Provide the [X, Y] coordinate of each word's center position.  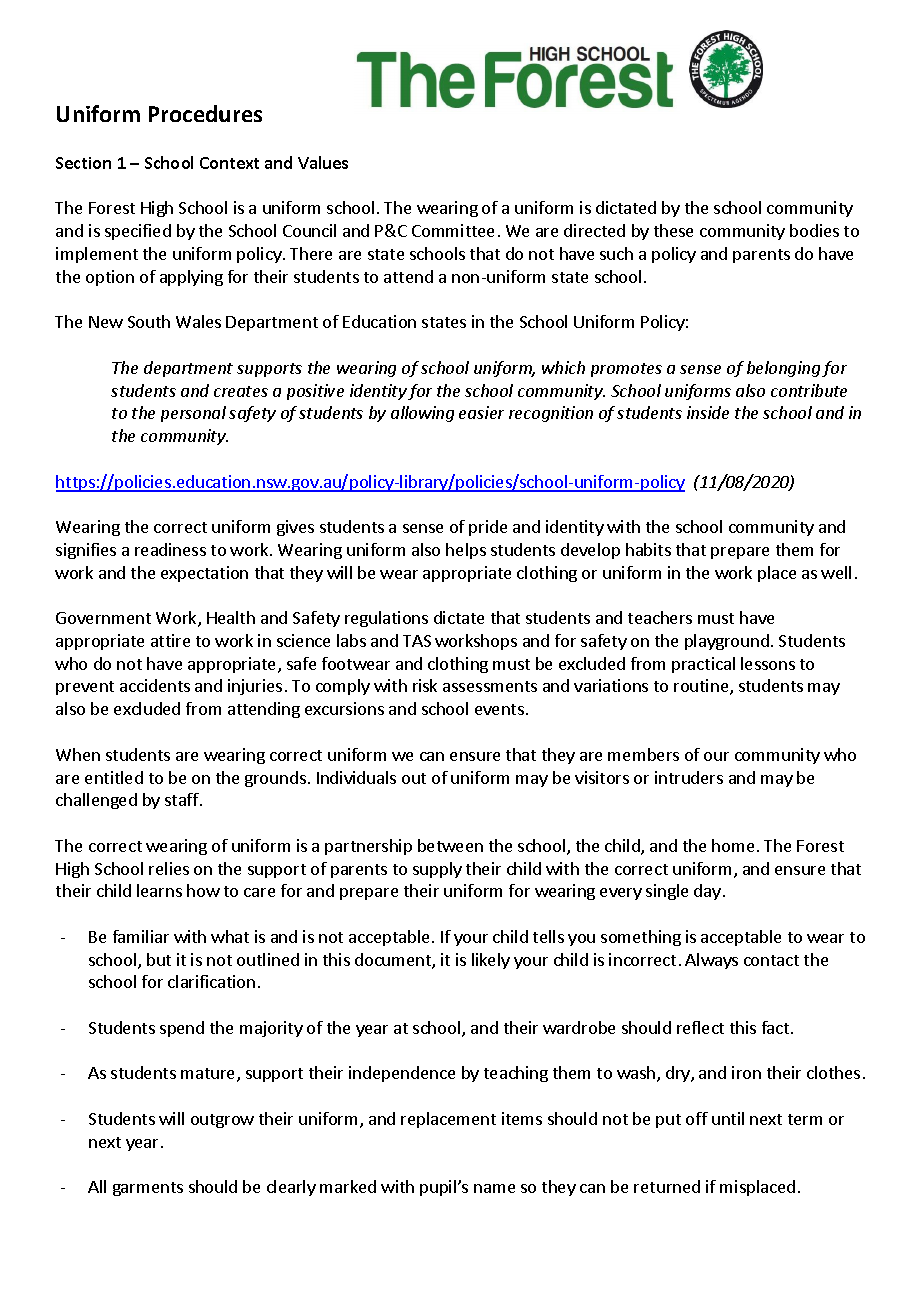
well [836, 572]
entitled [114, 777]
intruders [689, 777]
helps [466, 551]
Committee [453, 230]
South [149, 321]
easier [481, 412]
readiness [170, 549]
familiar [141, 936]
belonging [783, 369]
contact [771, 960]
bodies [814, 230]
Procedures [205, 113]
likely [491, 961]
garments [148, 1189]
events [499, 709]
